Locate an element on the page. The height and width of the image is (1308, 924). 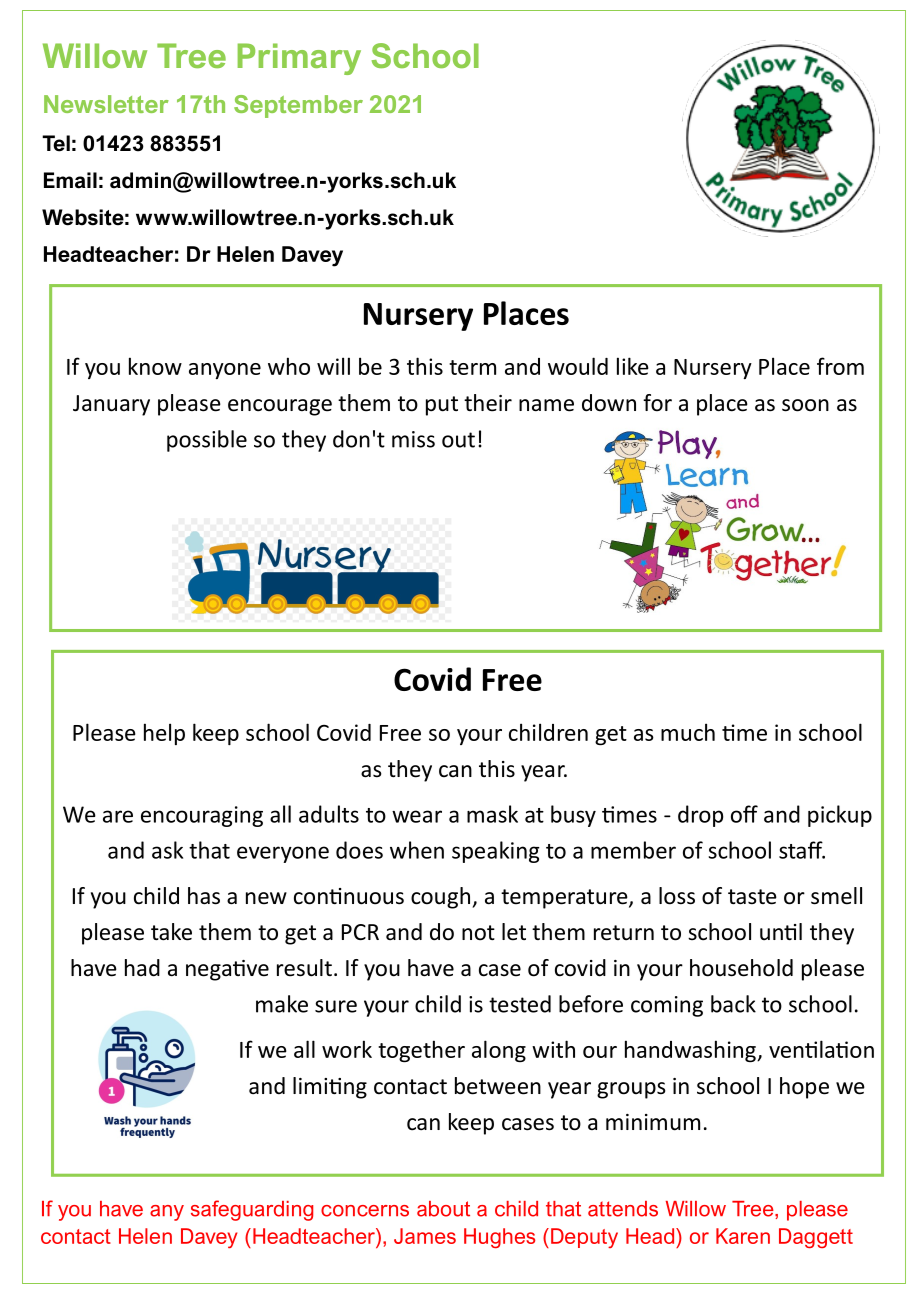
help is located at coordinates (164, 734).
